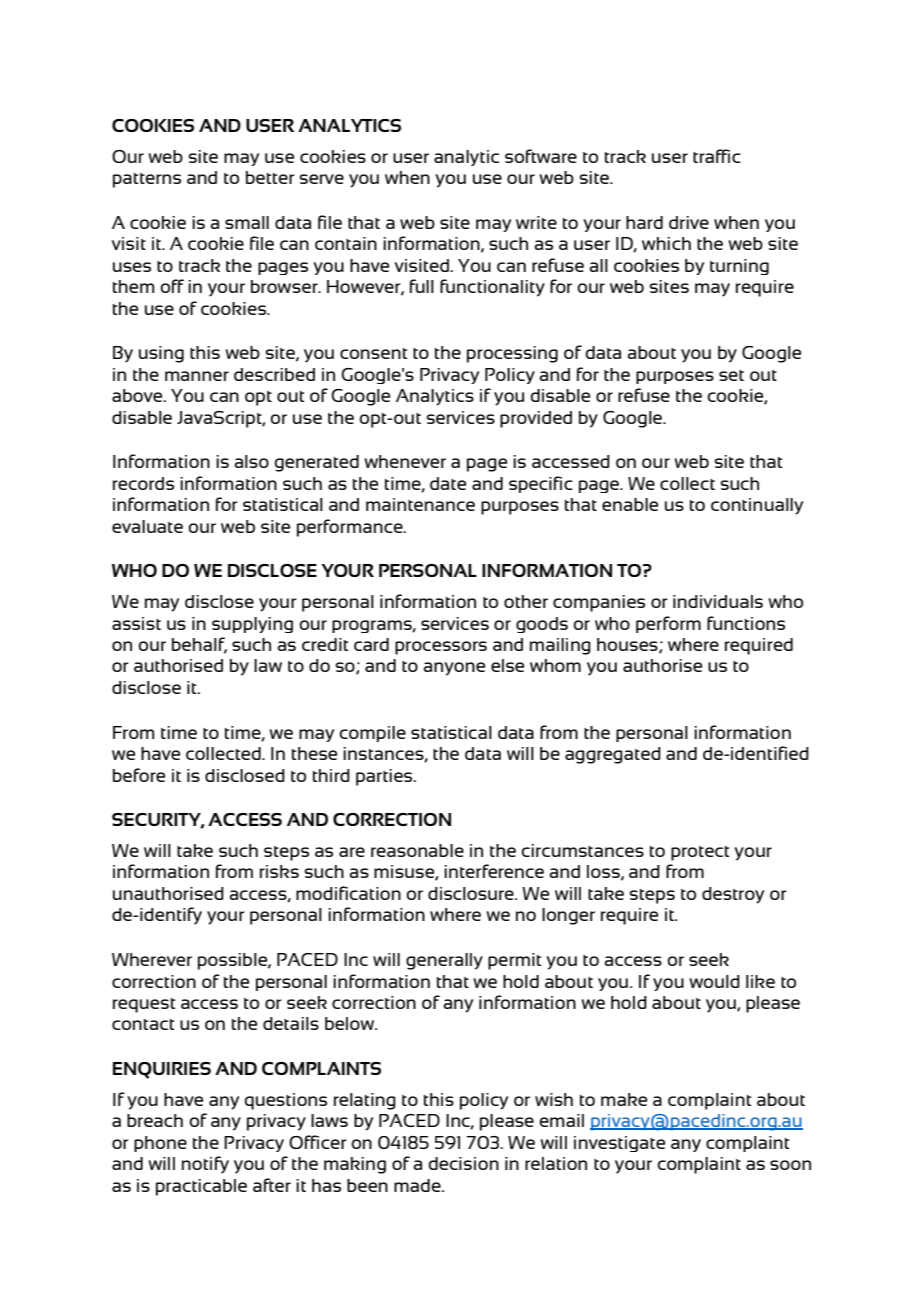 This image has width=924, height=1308. What do you see at coordinates (279, 871) in the image?
I see `risks` at bounding box center [279, 871].
